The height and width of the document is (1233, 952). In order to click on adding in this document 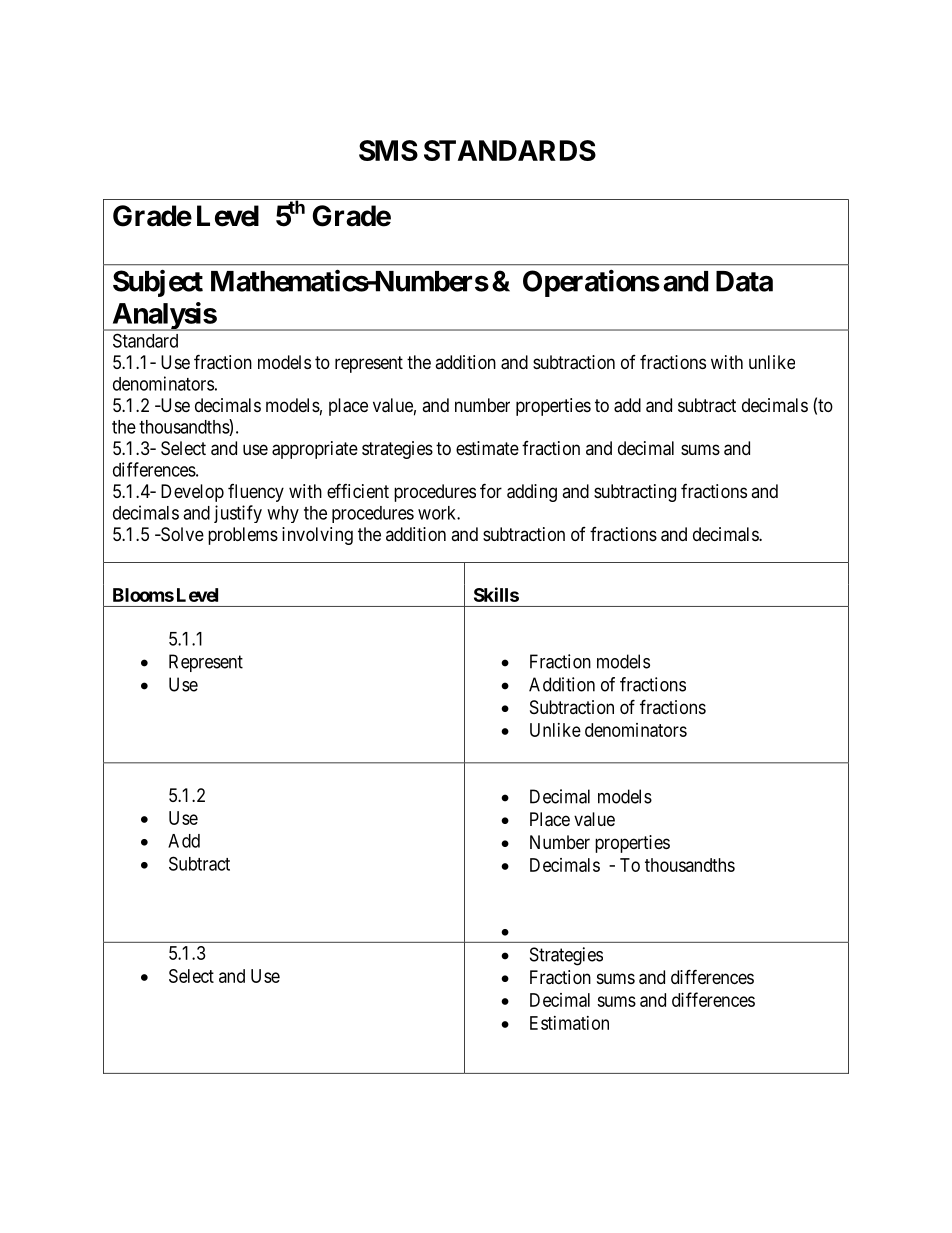, I will do `click(532, 493)`.
